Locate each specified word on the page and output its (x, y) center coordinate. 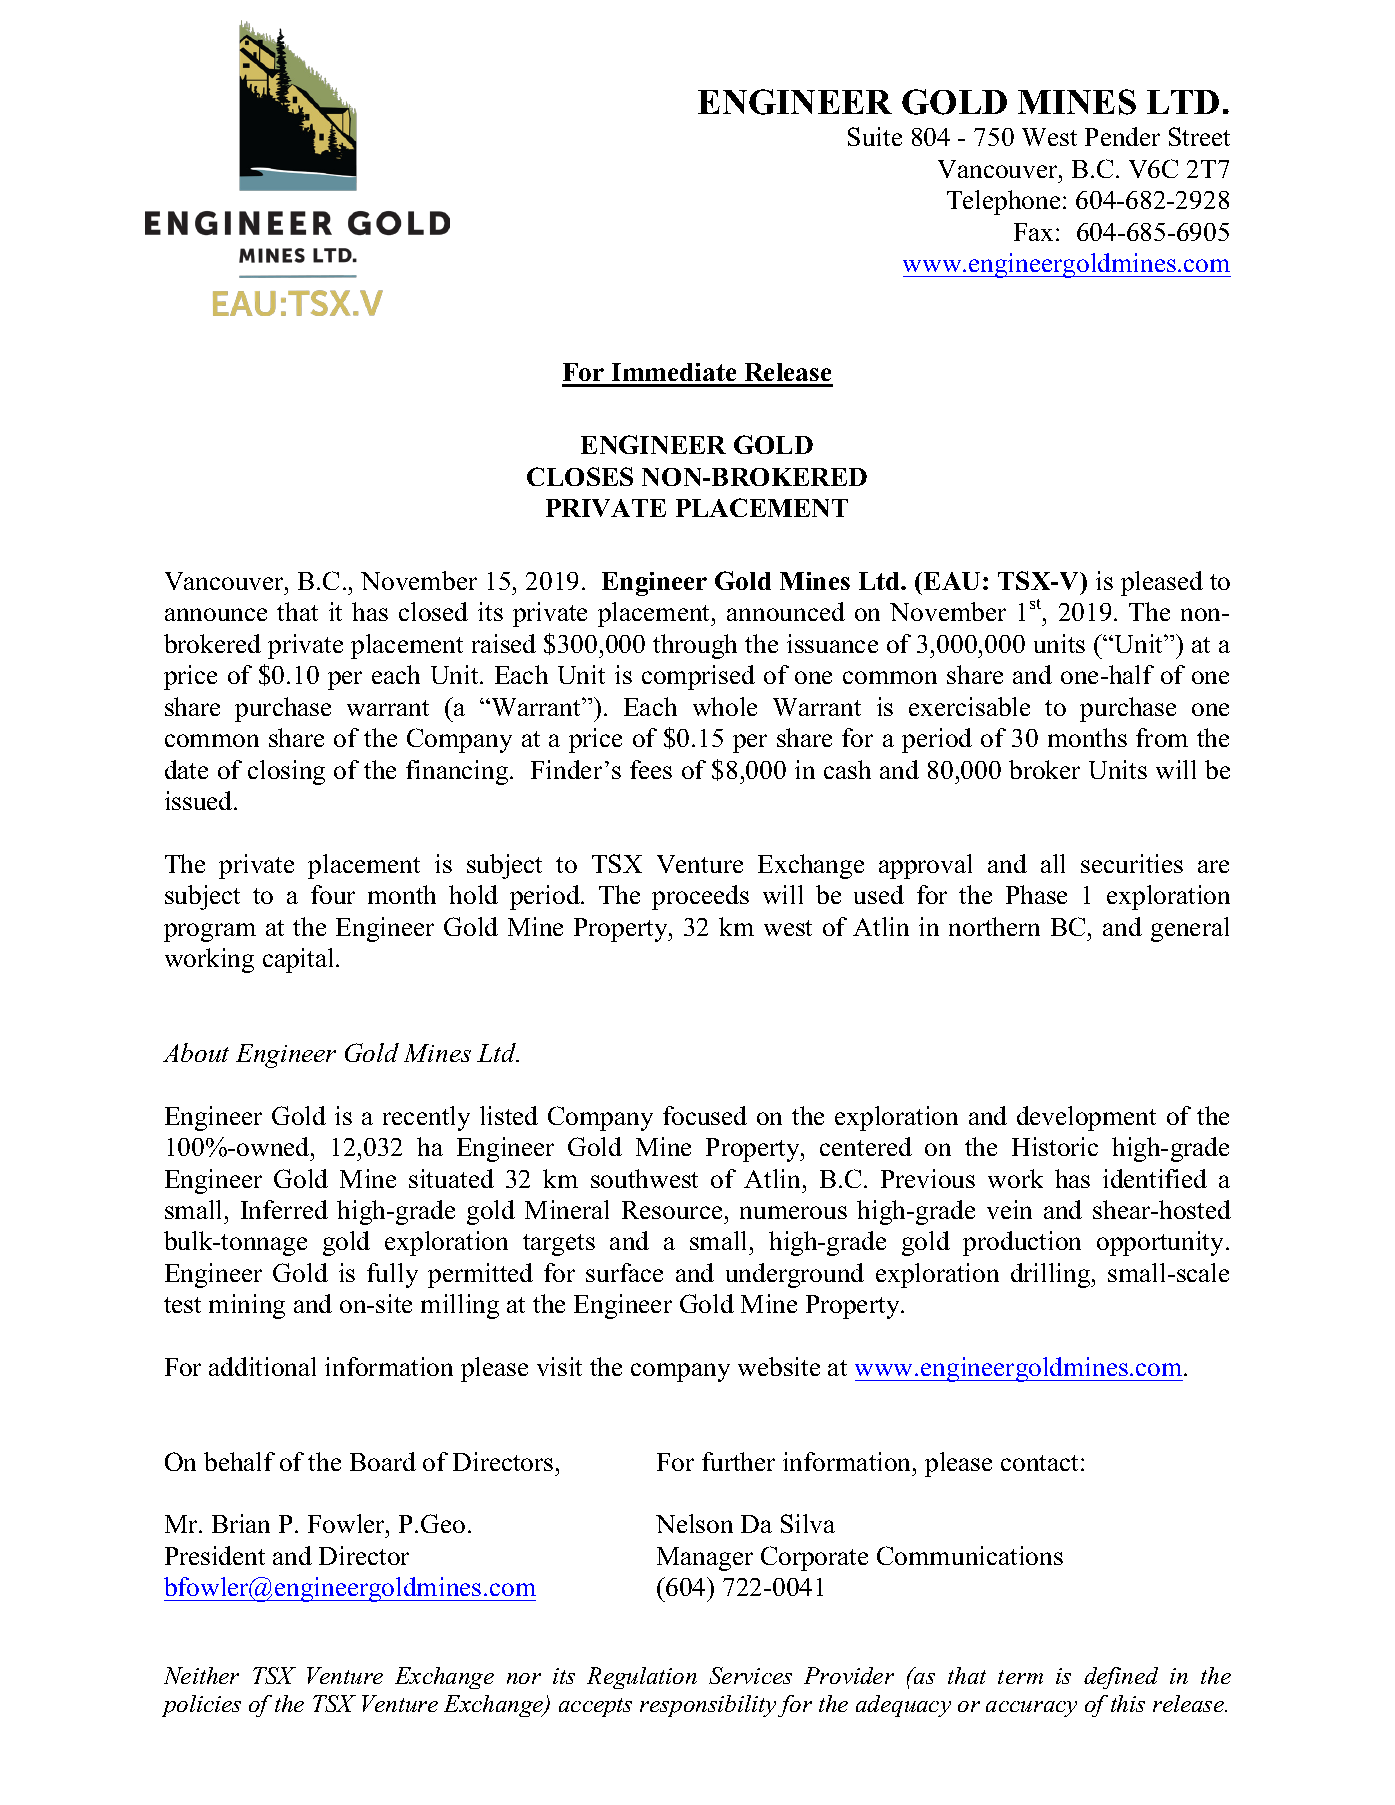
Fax (1035, 232)
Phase (1036, 894)
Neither (201, 1675)
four (333, 894)
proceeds (700, 897)
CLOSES (580, 476)
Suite (875, 136)
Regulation (642, 1678)
